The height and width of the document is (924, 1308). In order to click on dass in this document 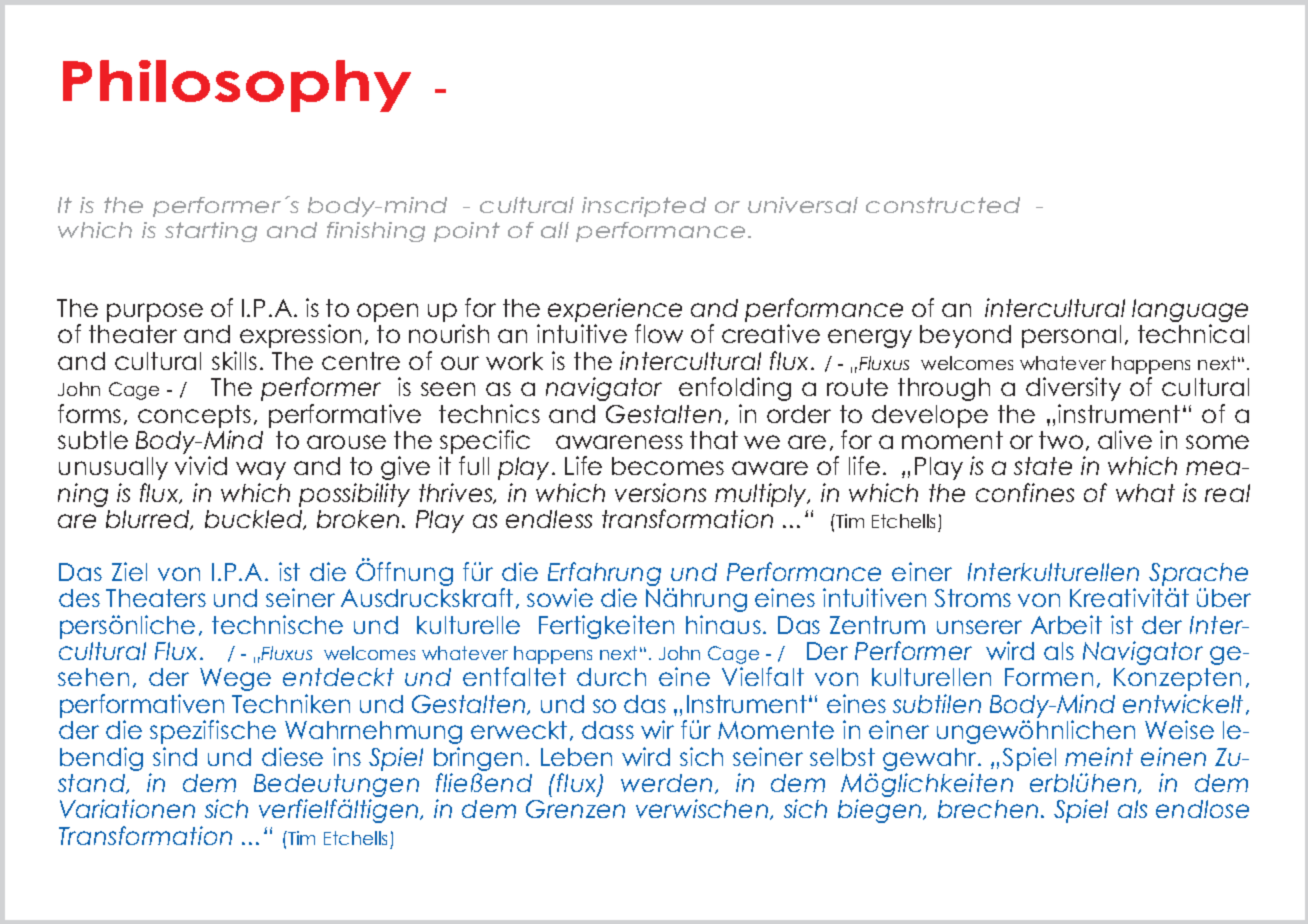, I will do `click(608, 730)`.
